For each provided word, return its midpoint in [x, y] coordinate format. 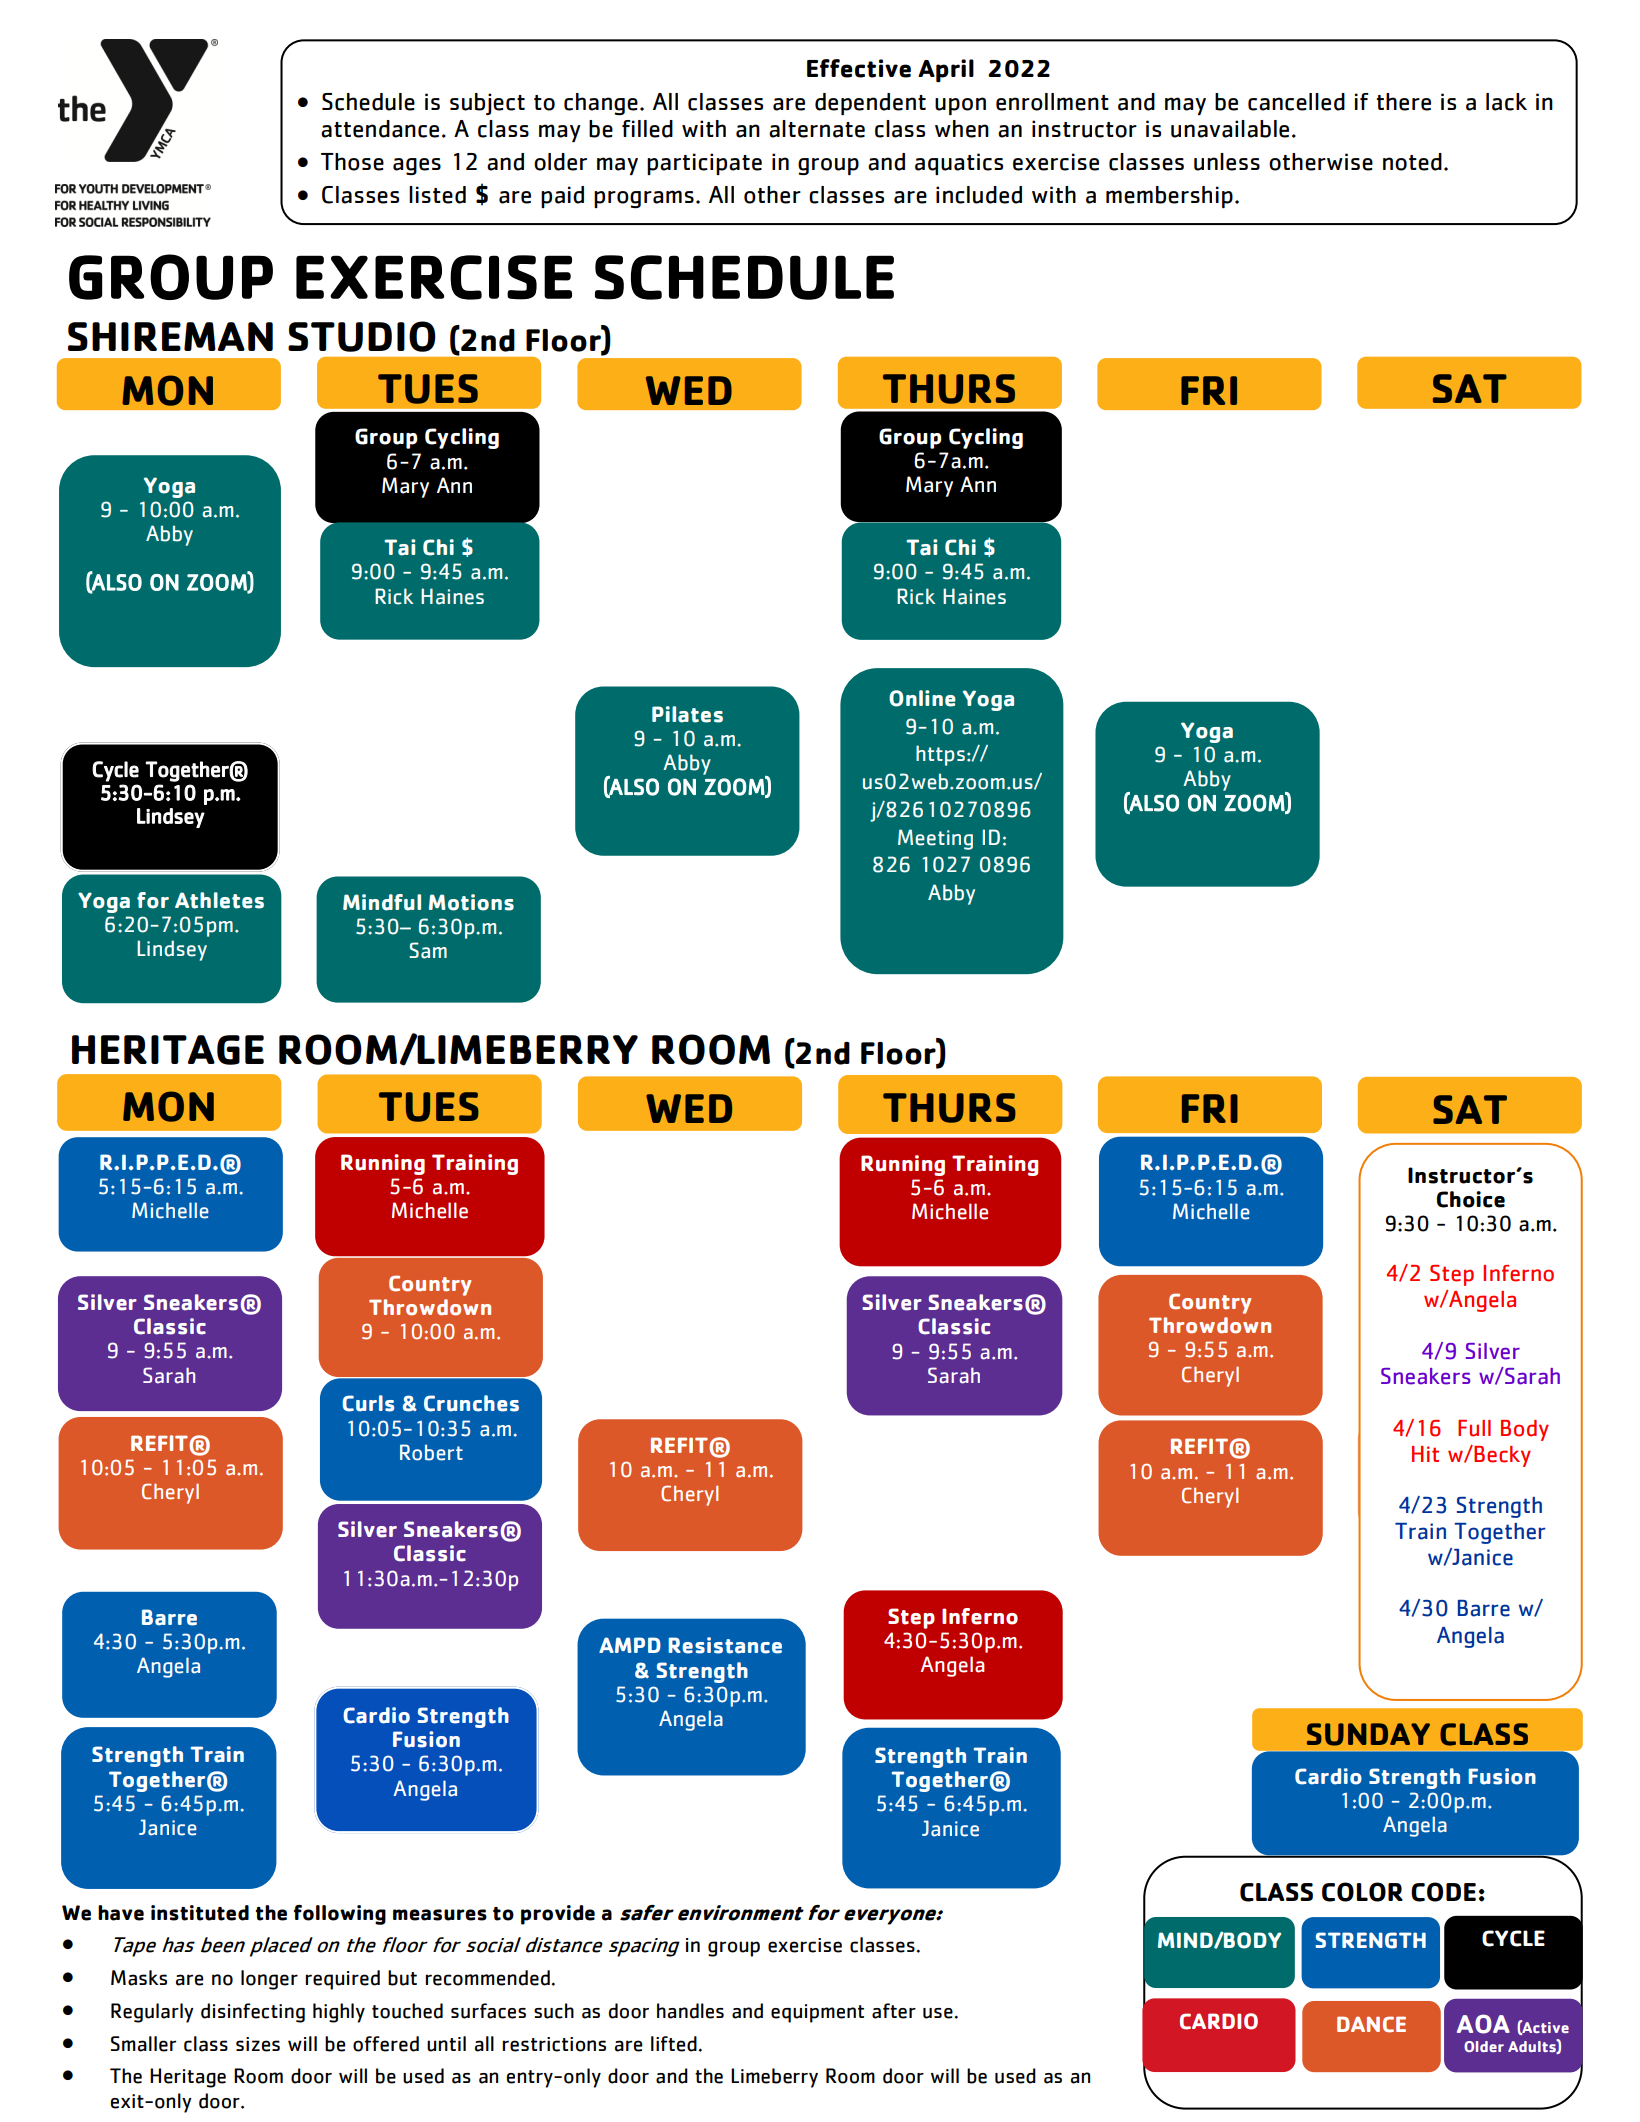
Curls [368, 1403]
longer [269, 1980]
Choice [1471, 1199]
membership [1169, 197]
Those [352, 162]
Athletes [219, 900]
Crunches [471, 1403]
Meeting [935, 839]
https [940, 755]
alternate [817, 129]
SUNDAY [1368, 1734]
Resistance [725, 1645]
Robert [431, 1452]
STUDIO [362, 336]
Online [922, 698]
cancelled [1296, 102]
